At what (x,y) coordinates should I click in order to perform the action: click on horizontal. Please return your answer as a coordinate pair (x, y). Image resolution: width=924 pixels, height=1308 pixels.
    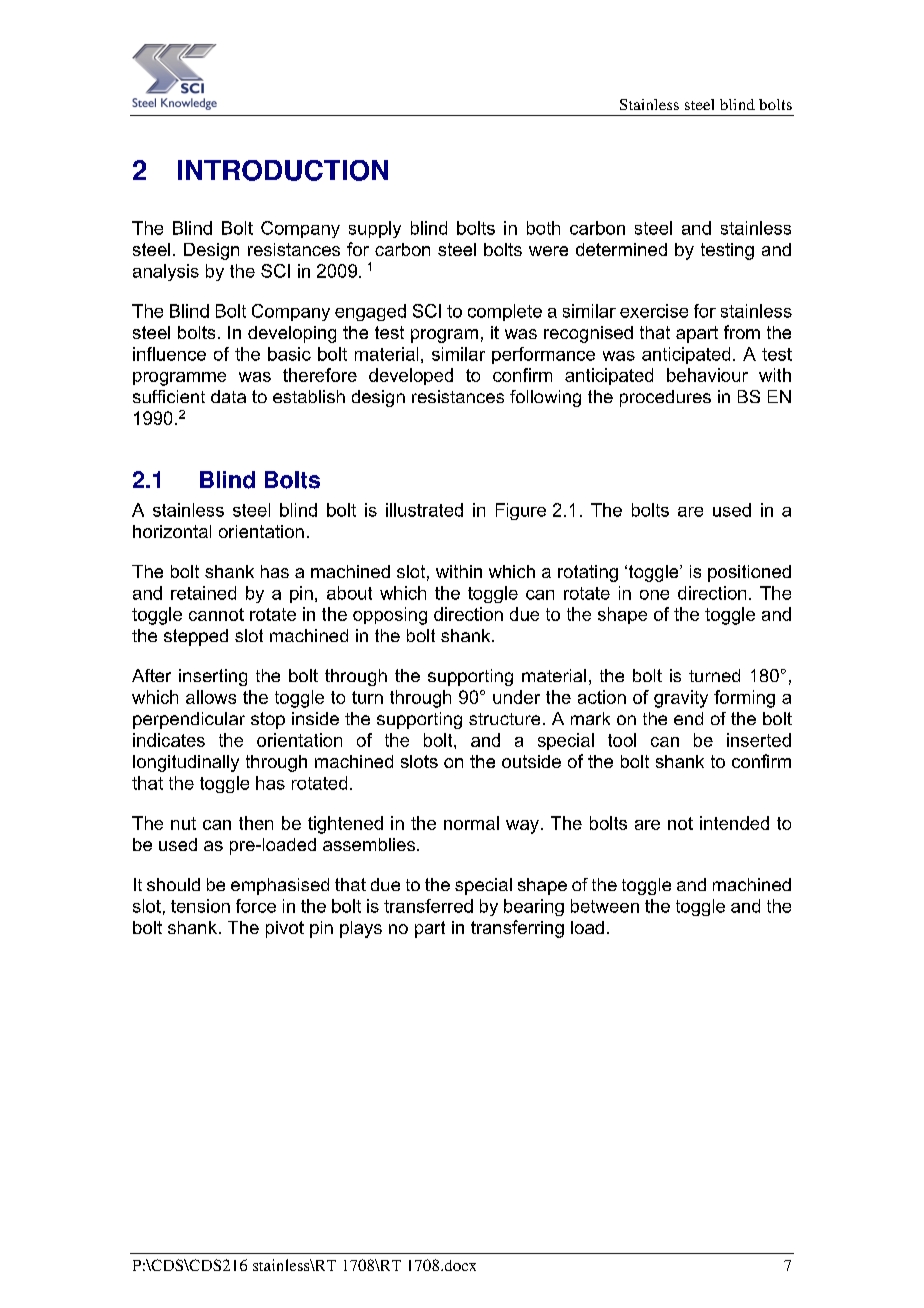
    Looking at the image, I should click on (172, 531).
